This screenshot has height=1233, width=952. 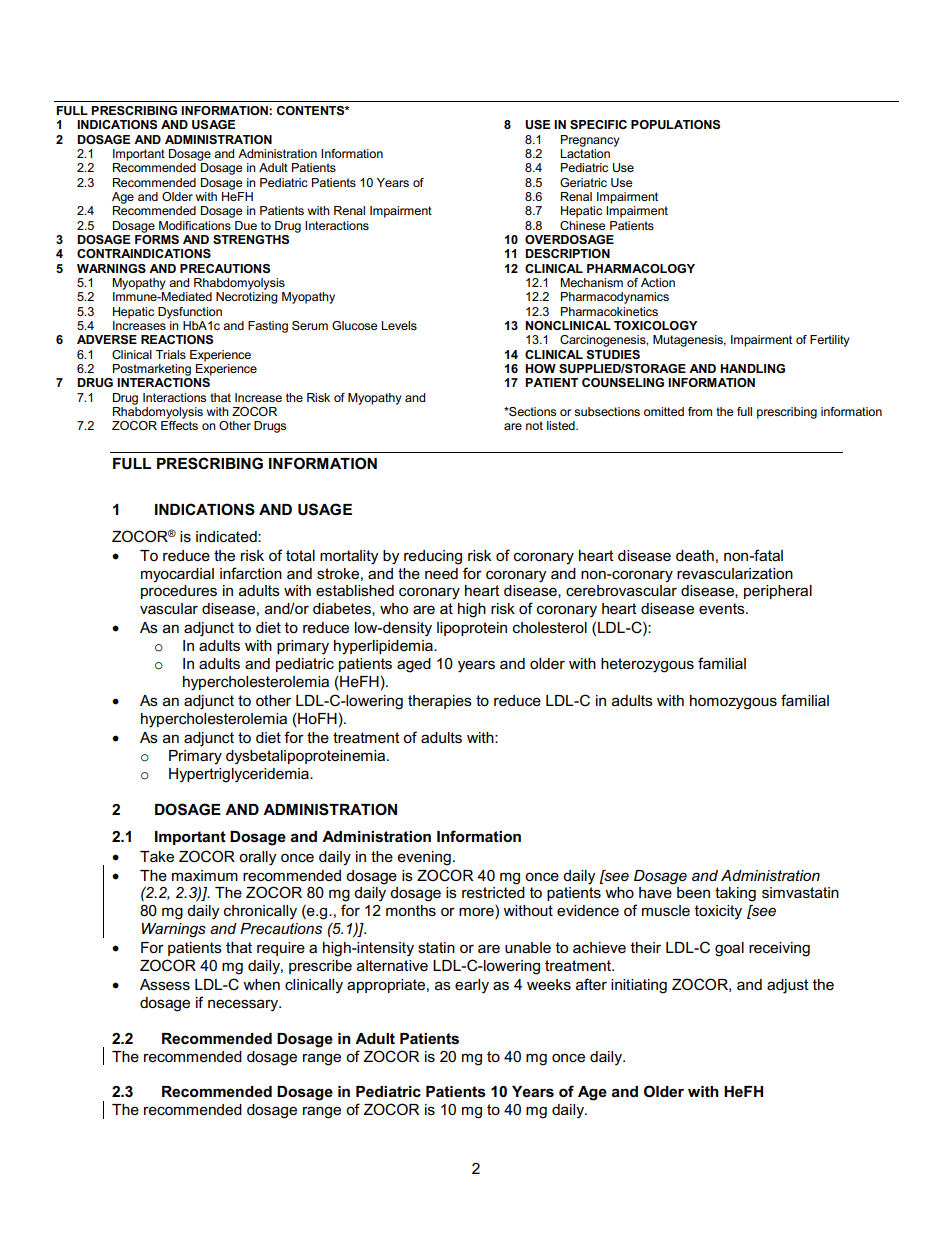 What do you see at coordinates (195, 225) in the screenshot?
I see `Modifications` at bounding box center [195, 225].
